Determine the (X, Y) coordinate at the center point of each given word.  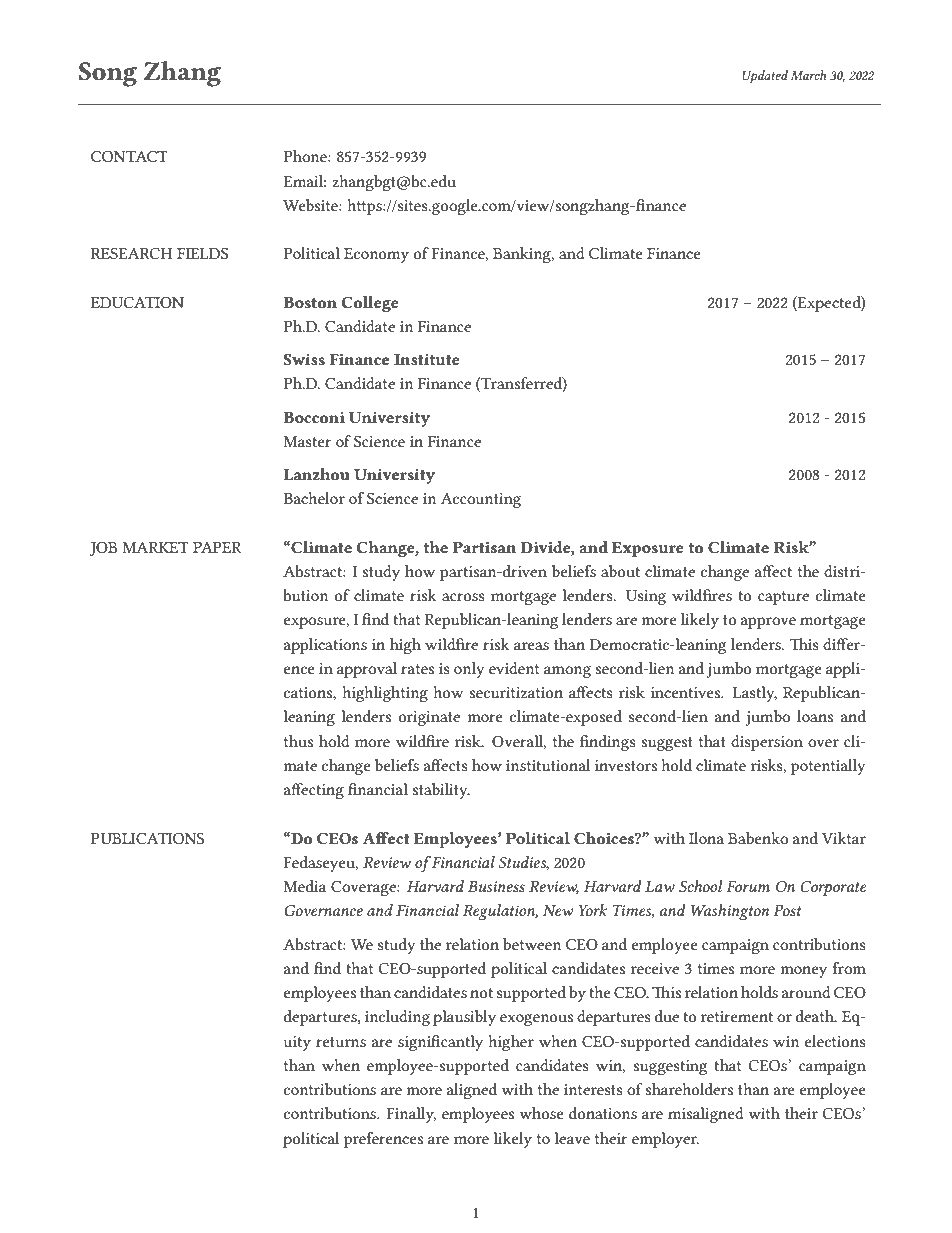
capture (783, 598)
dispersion (767, 743)
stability (441, 791)
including (397, 1018)
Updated (765, 77)
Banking (523, 255)
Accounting (480, 500)
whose (542, 1113)
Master (307, 441)
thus (298, 741)
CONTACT (129, 156)
